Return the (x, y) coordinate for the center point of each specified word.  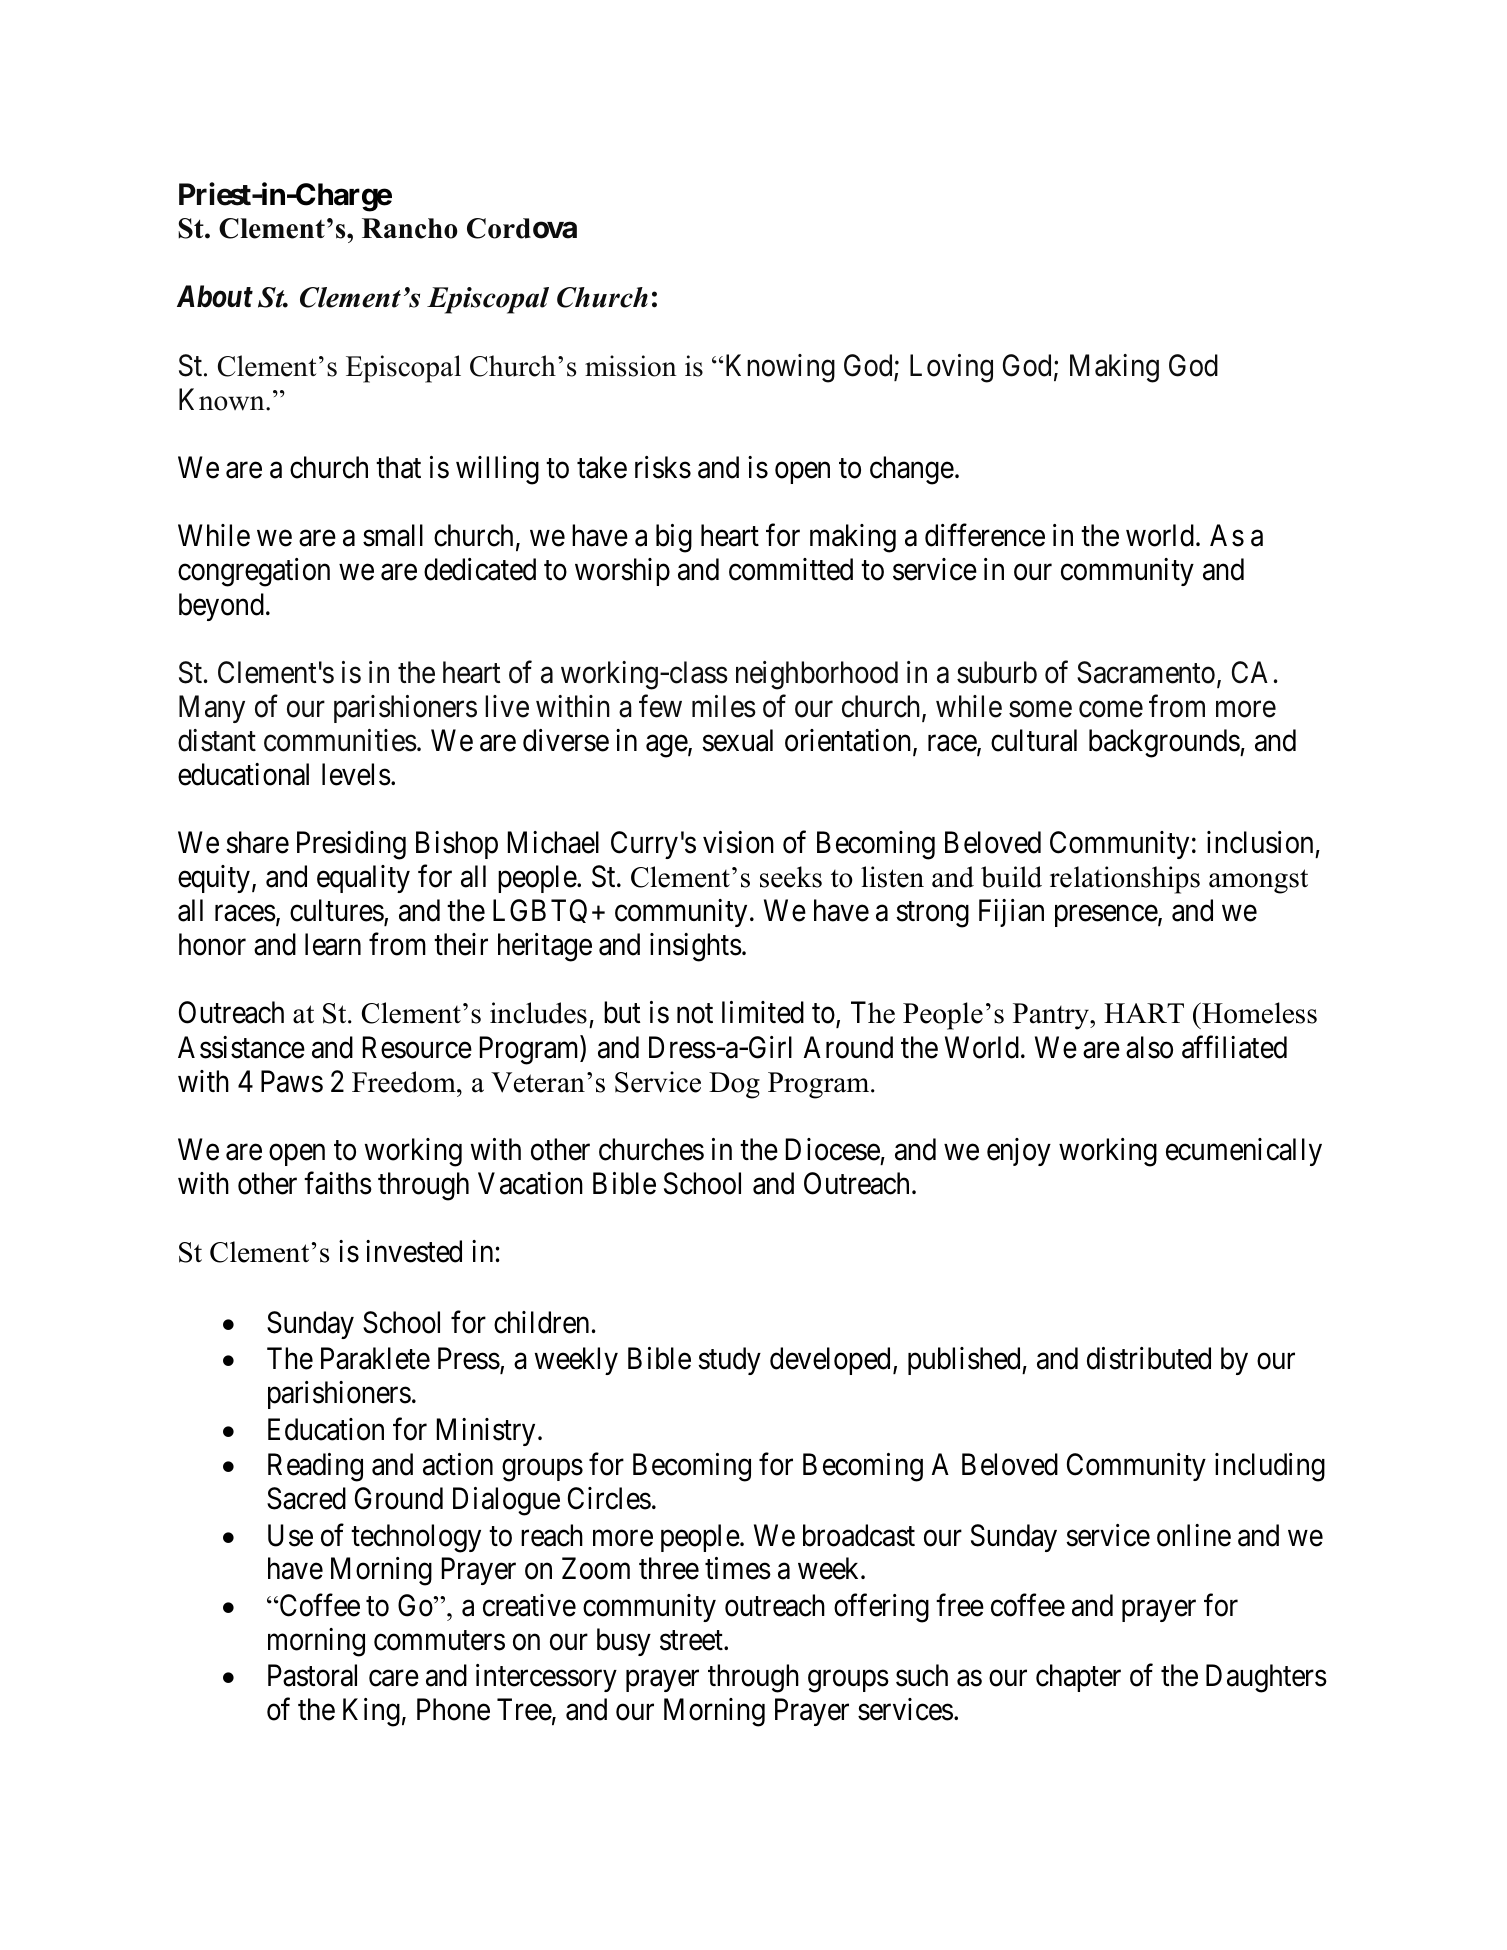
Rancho (410, 228)
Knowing (779, 368)
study (729, 1361)
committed (791, 569)
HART (1144, 1013)
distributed (1149, 1358)
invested (414, 1251)
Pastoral (312, 1675)
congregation (254, 572)
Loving (951, 368)
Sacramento (1146, 672)
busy (624, 1642)
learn (333, 944)
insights (696, 947)
